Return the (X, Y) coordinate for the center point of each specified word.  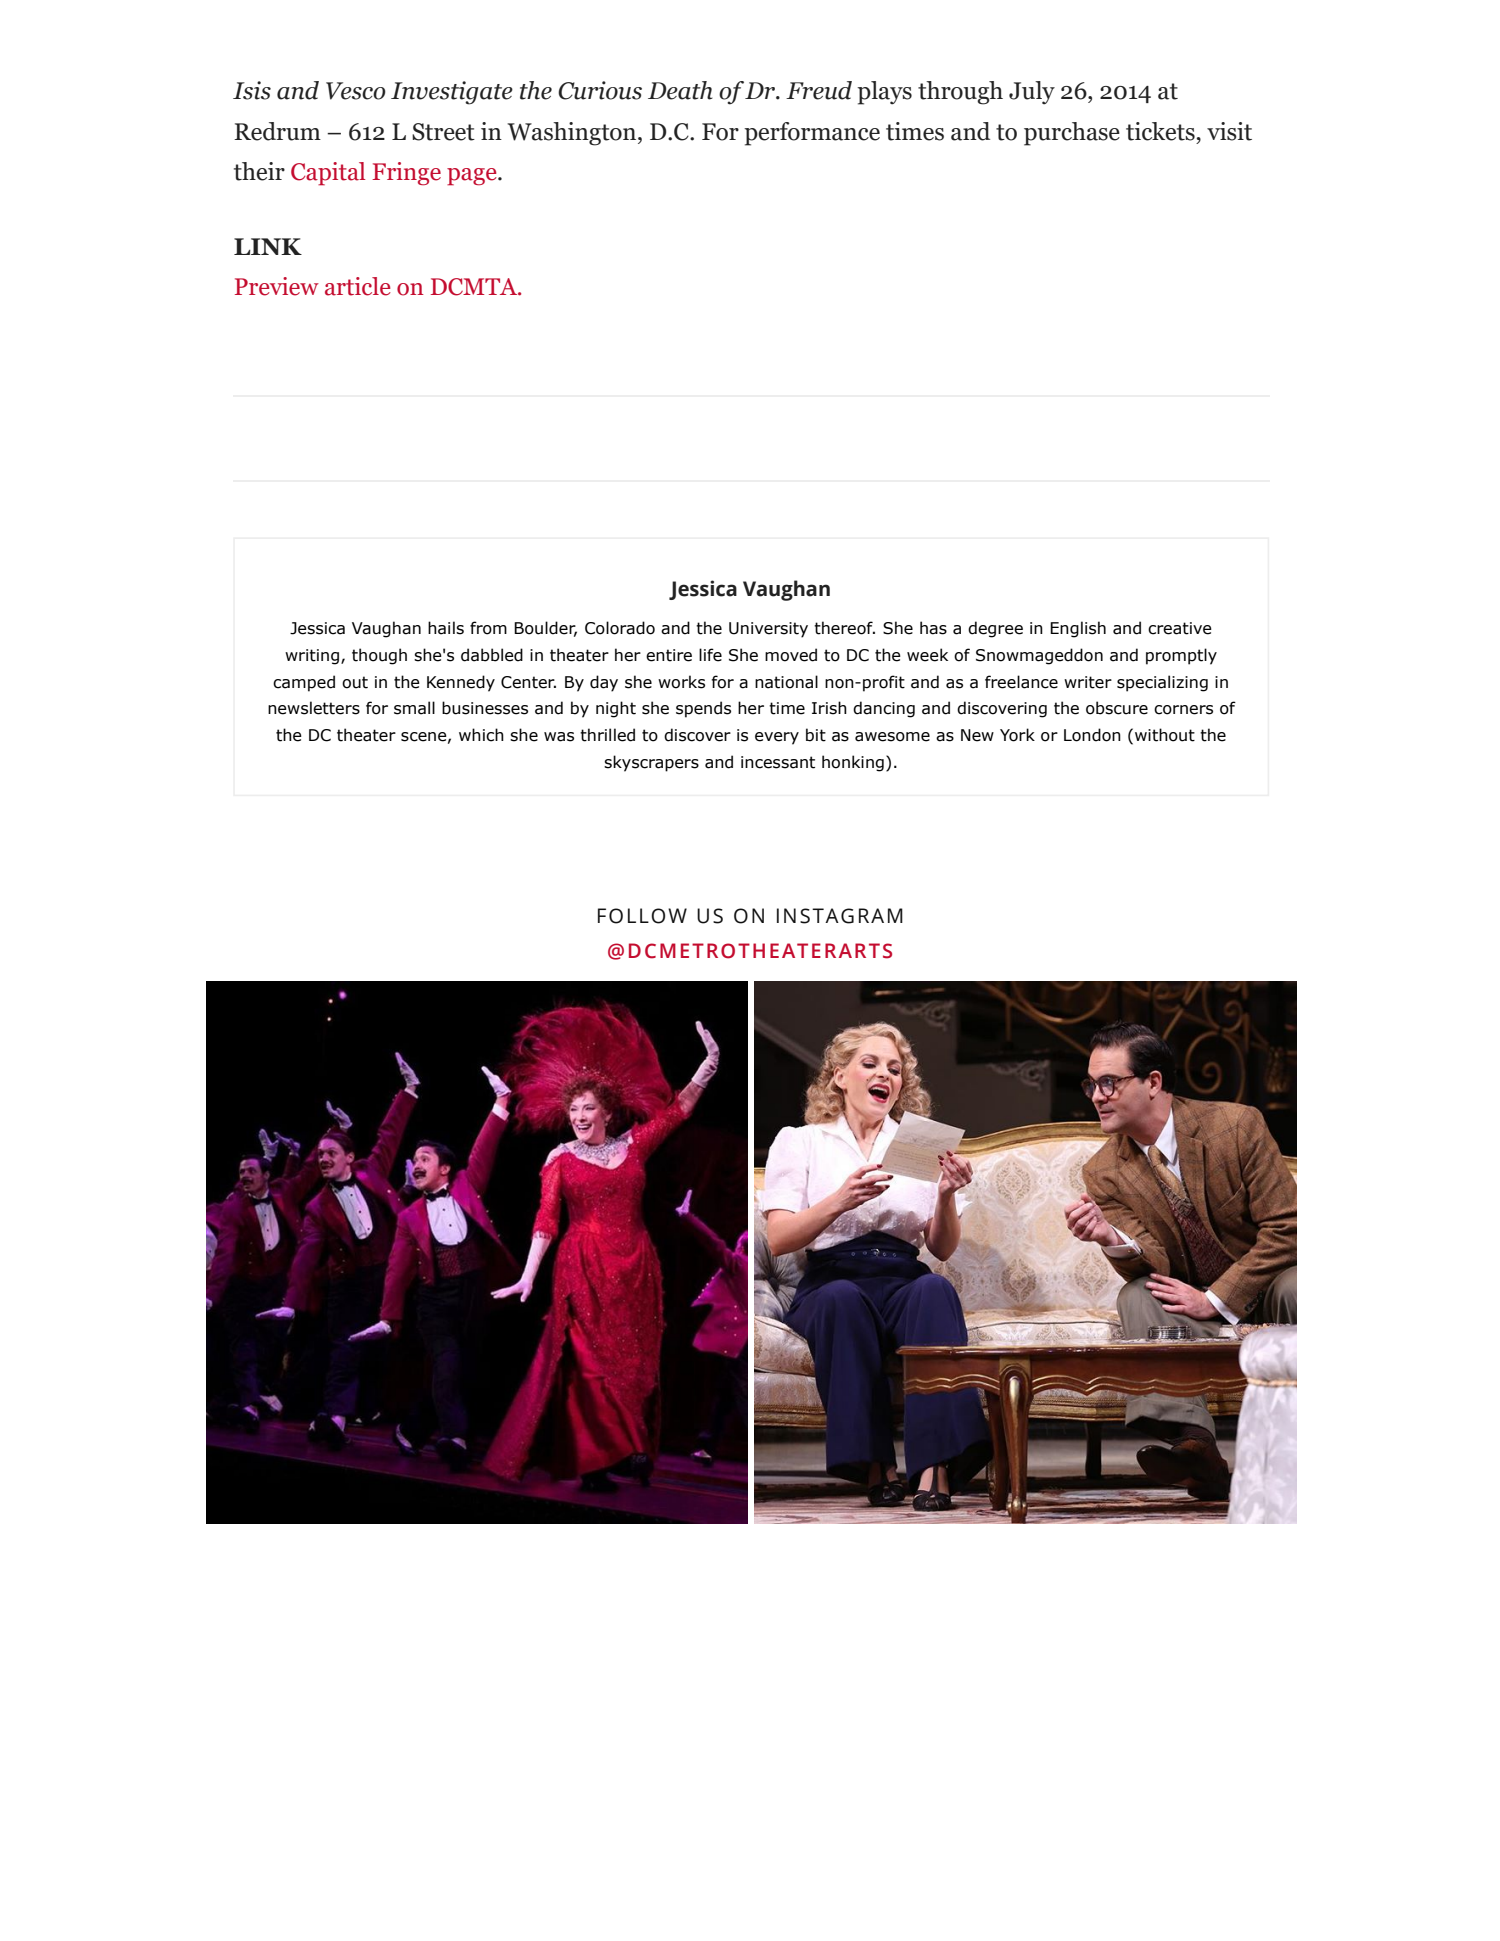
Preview (277, 286)
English (1078, 629)
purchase (1072, 134)
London (1092, 735)
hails (446, 628)
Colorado (620, 628)
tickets (1161, 131)
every (777, 738)
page (473, 177)
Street (443, 132)
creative (1180, 628)
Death (680, 90)
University (768, 630)
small (414, 708)
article (358, 286)
